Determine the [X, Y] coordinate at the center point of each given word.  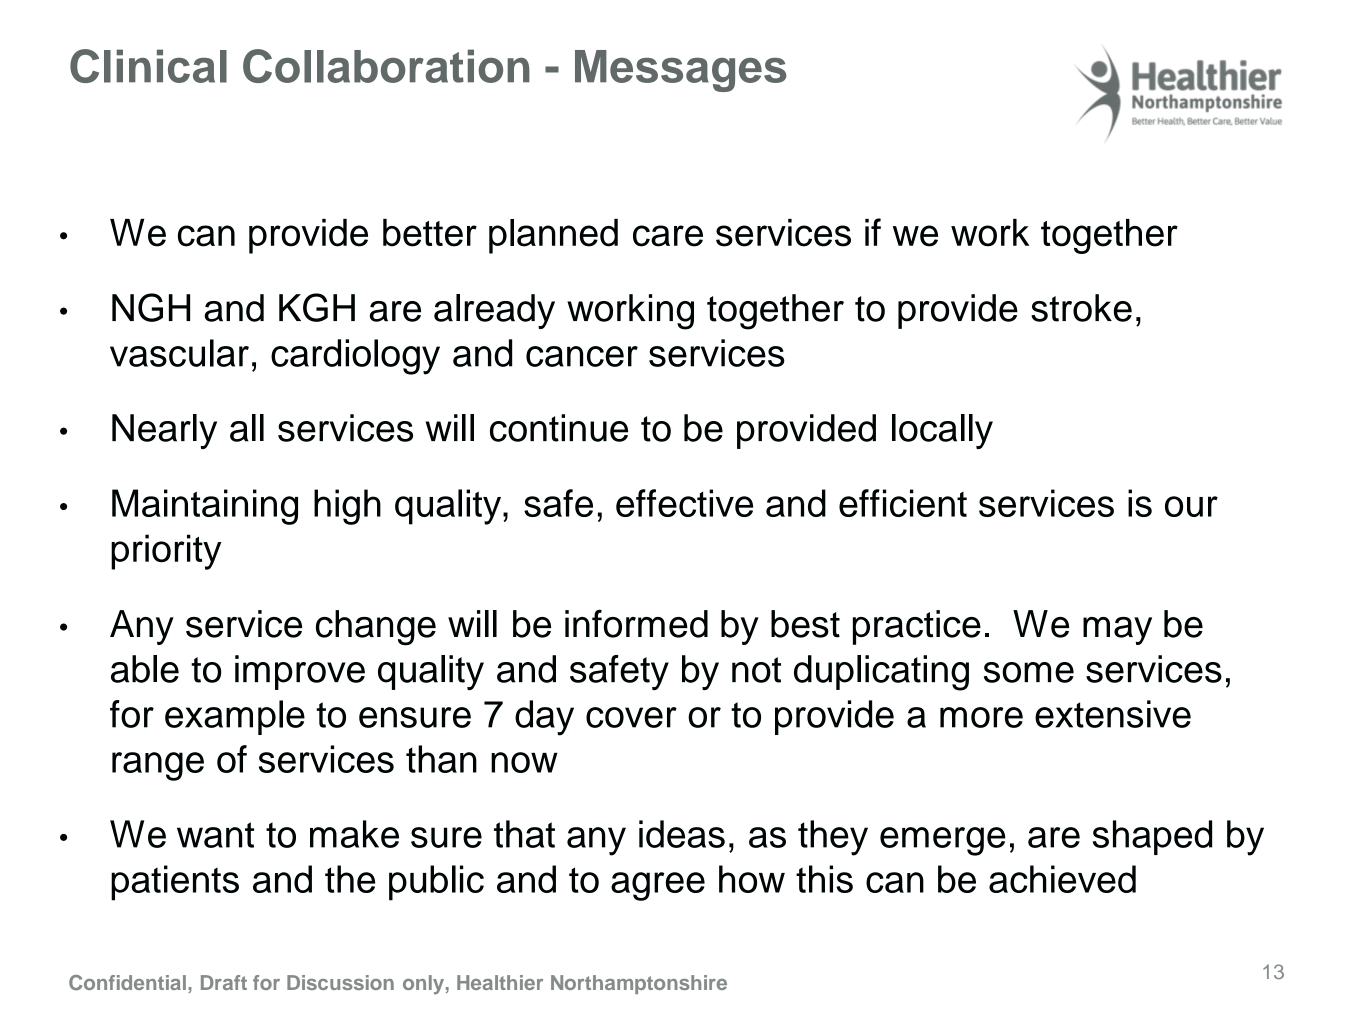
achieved [1062, 879]
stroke [1081, 308]
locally [942, 431]
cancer [582, 356]
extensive [1113, 714]
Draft [224, 982]
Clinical [148, 66]
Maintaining [205, 507]
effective [684, 503]
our [1191, 506]
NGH [151, 307]
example [235, 717]
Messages [680, 71]
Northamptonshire [639, 984]
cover [631, 717]
